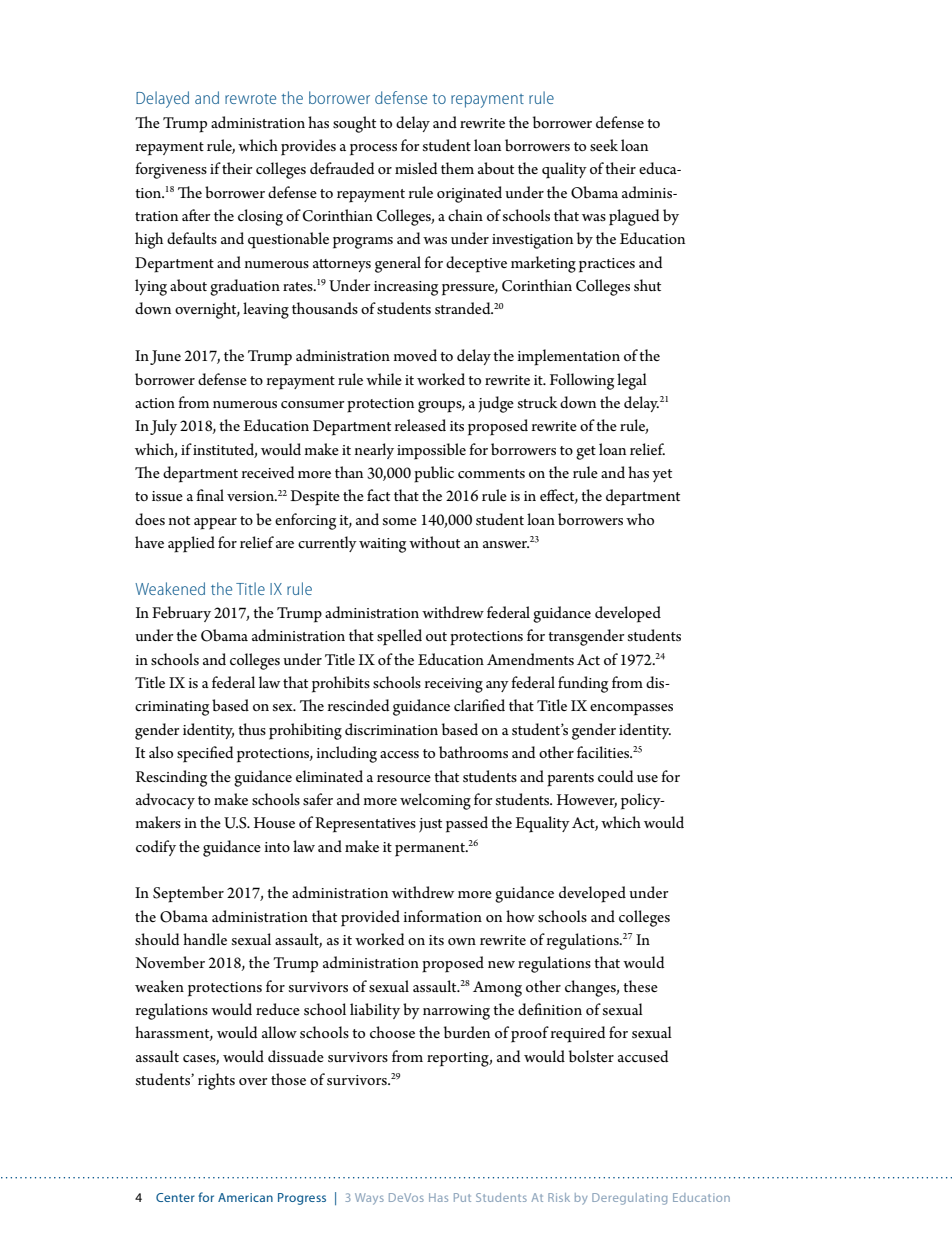 The height and width of the screenshot is (1233, 952). I want to click on Deregulating, so click(629, 1199).
